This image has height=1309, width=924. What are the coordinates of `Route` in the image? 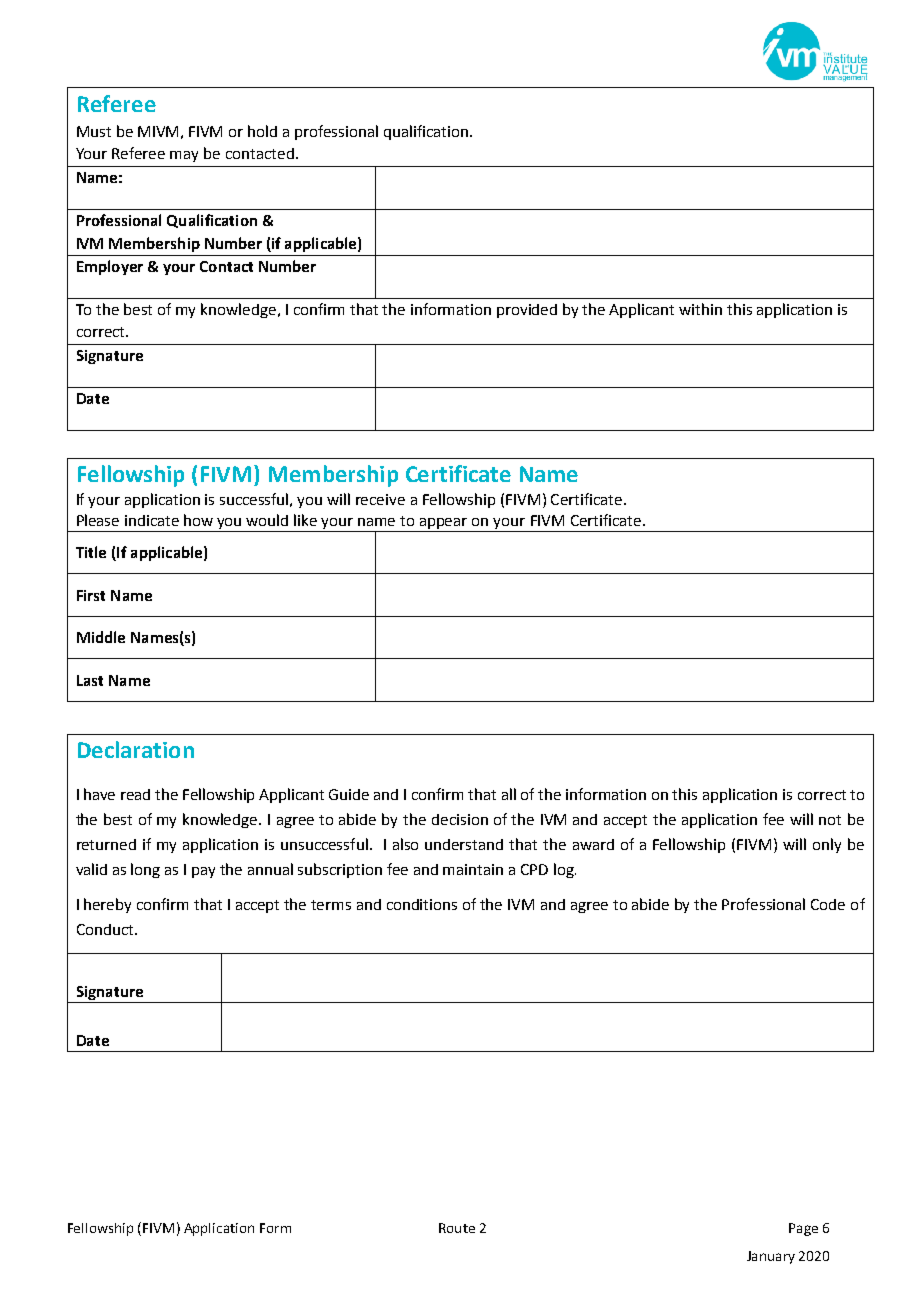 It's located at (457, 1228).
